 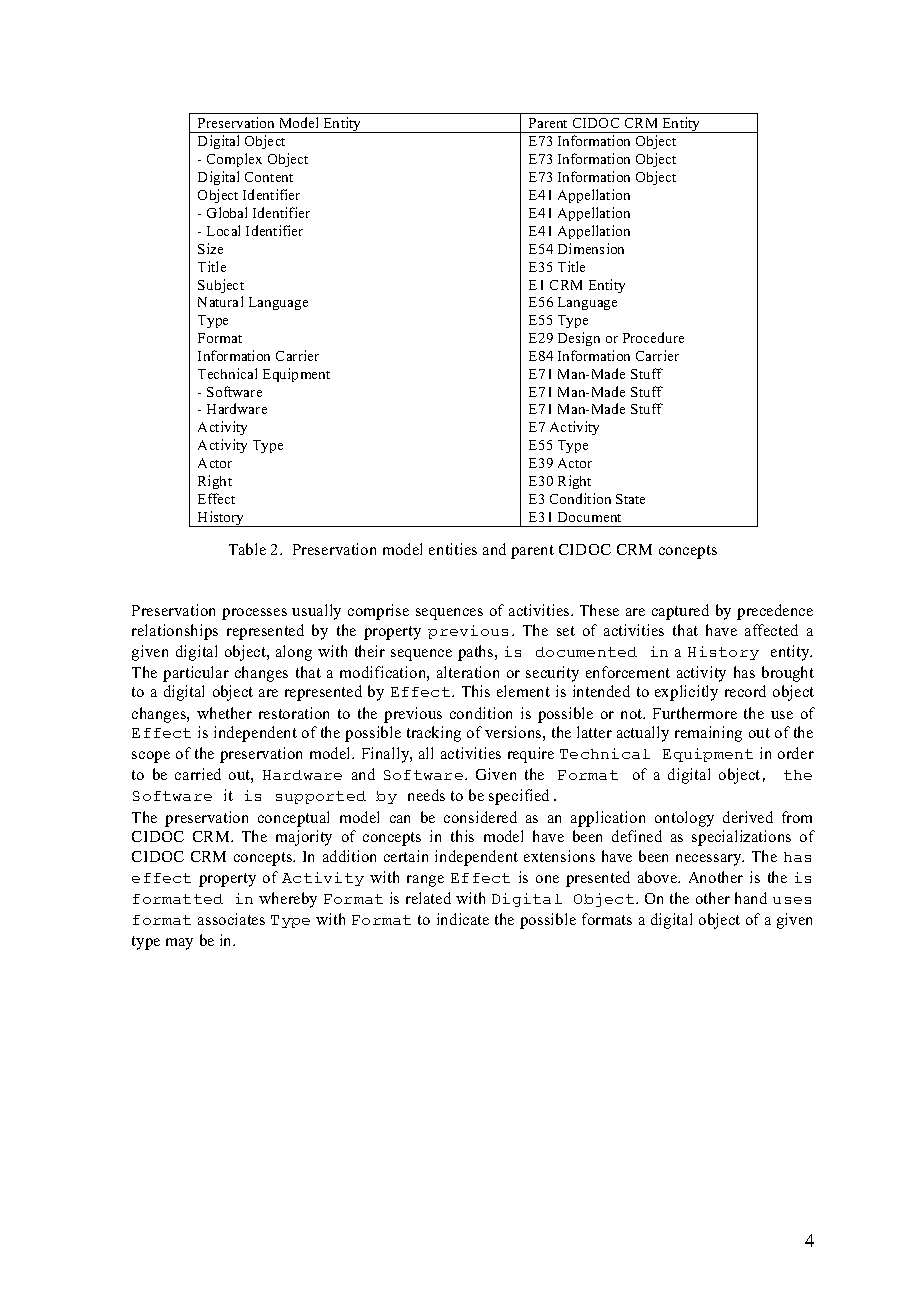 I want to click on Dimension, so click(x=591, y=248).
